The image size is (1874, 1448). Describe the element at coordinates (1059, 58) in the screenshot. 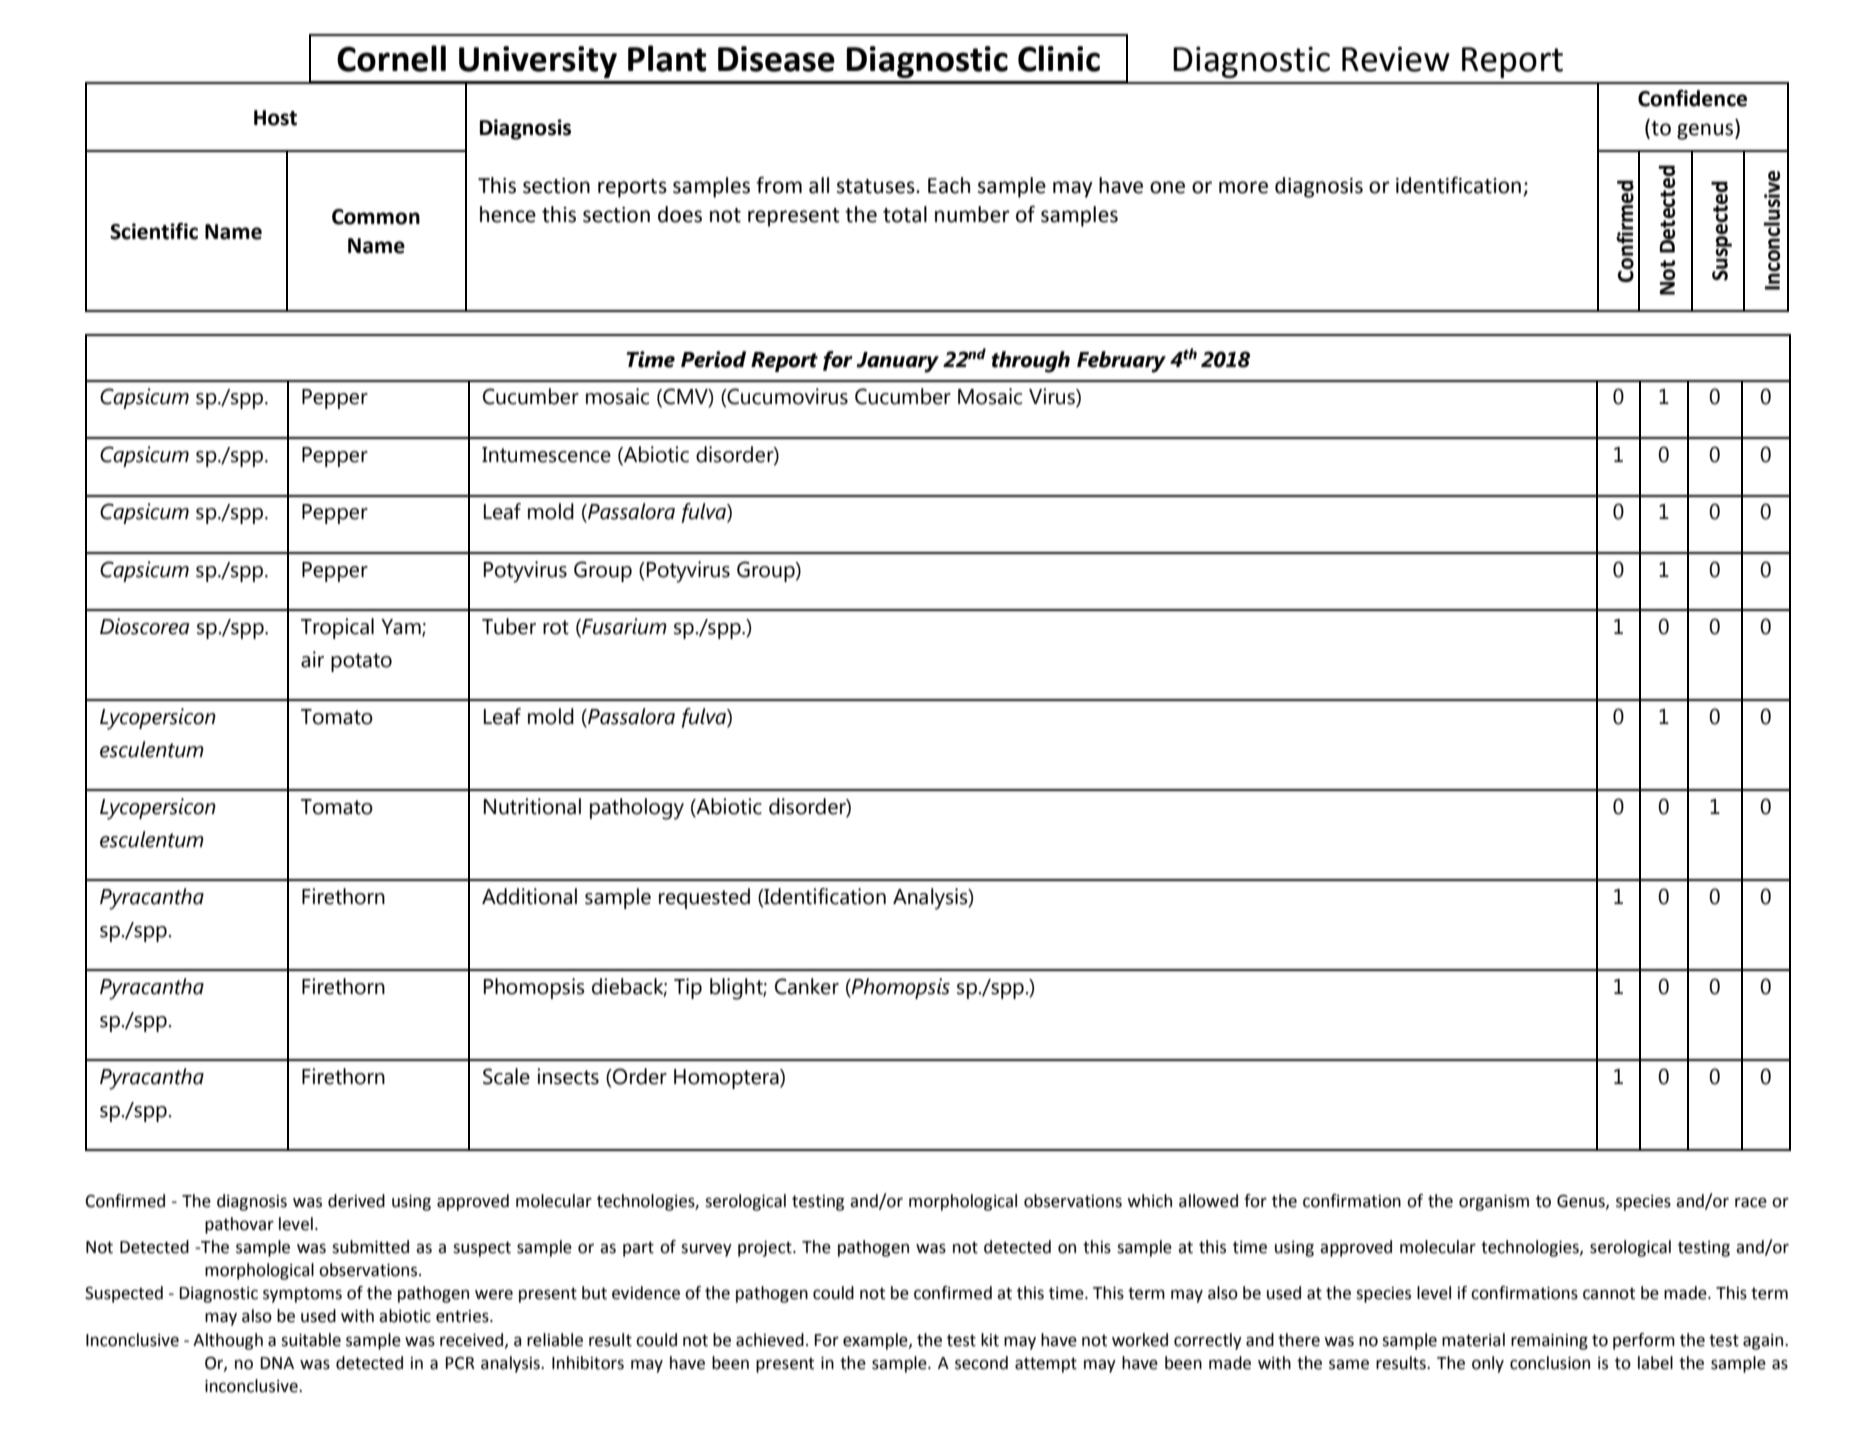

I see `Clinic` at that location.
